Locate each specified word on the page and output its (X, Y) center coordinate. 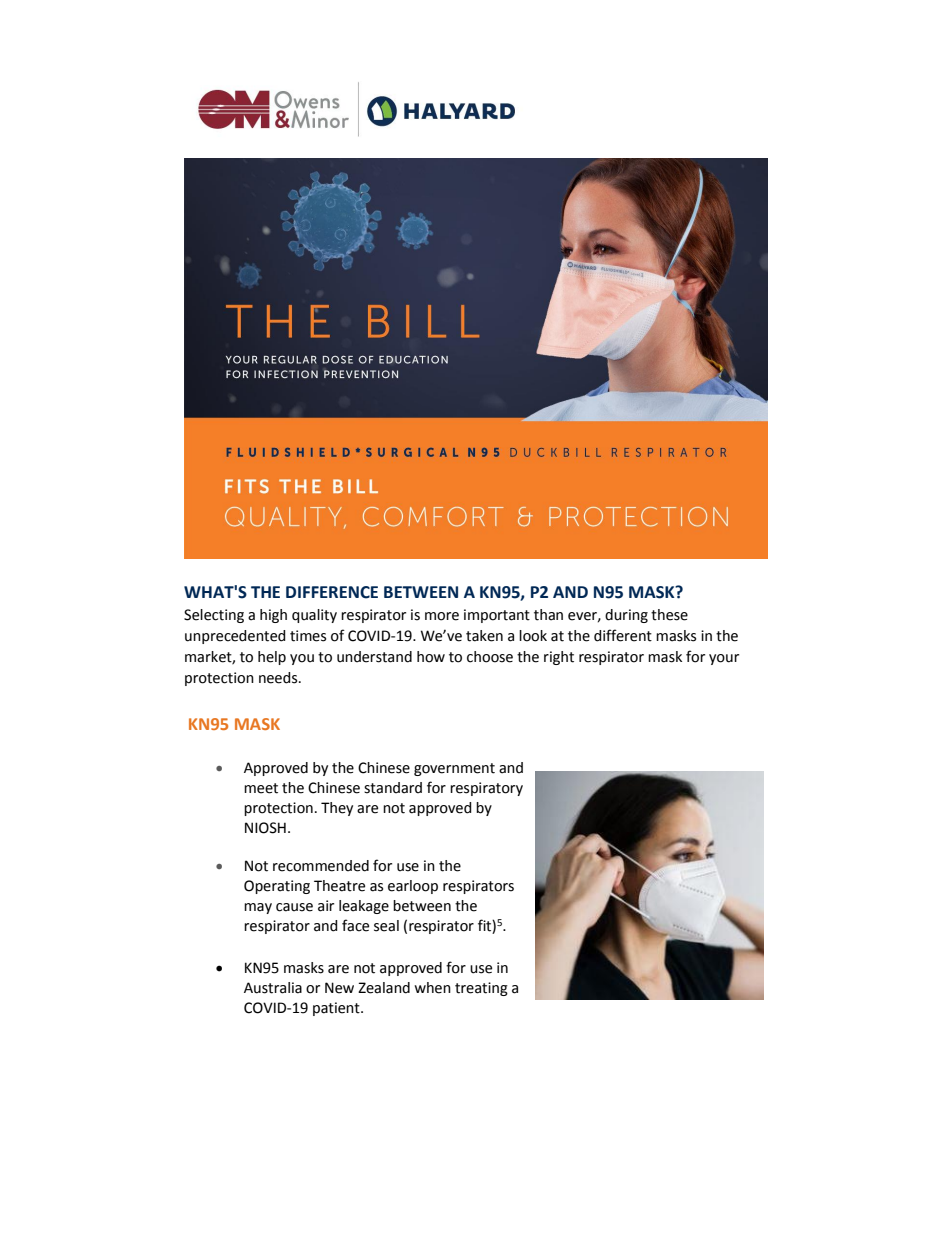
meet (261, 788)
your (724, 659)
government (454, 769)
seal (386, 926)
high (273, 616)
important (497, 616)
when (432, 988)
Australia (273, 988)
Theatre (339, 886)
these (669, 615)
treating (481, 989)
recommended (321, 866)
